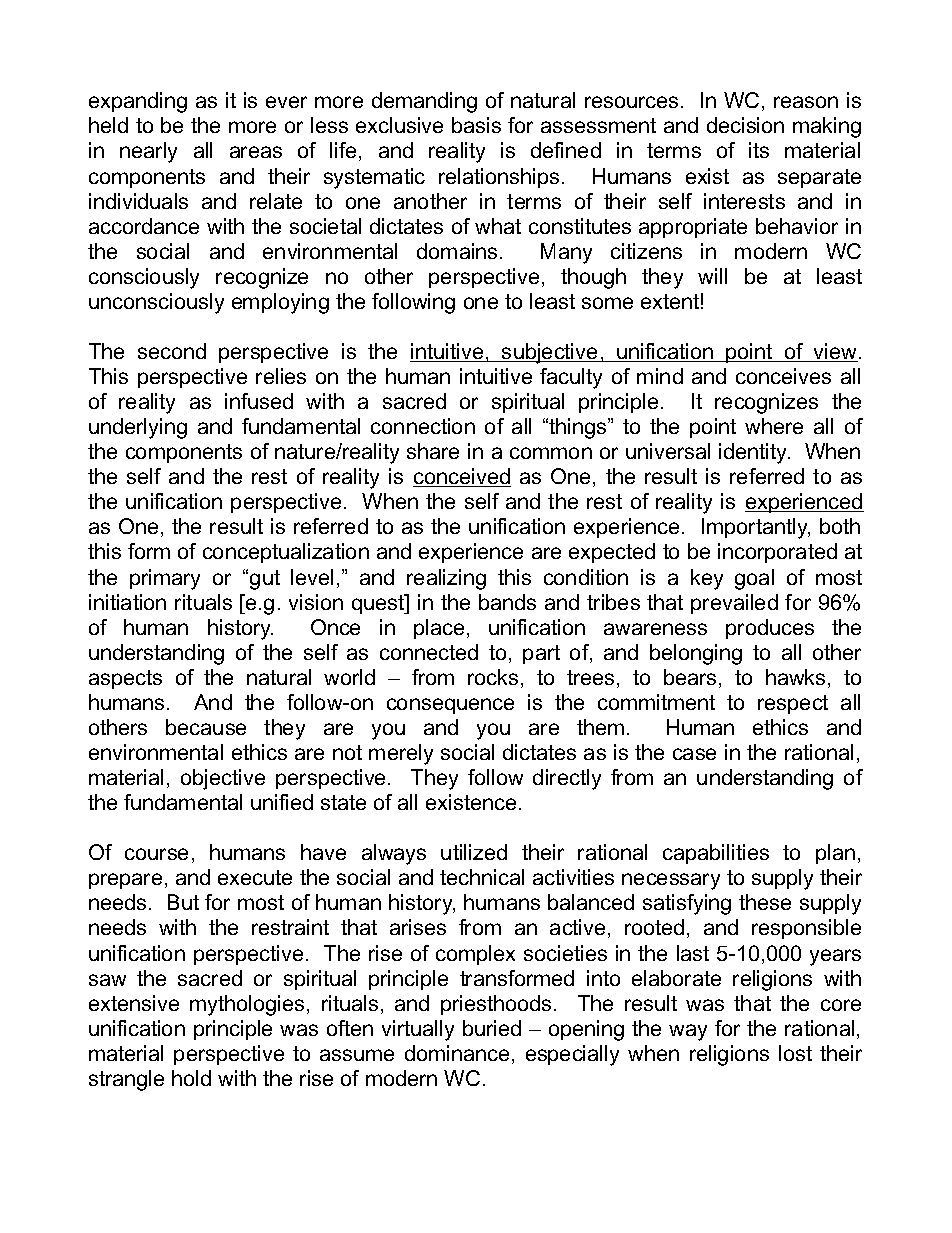 The height and width of the page is (1233, 952). Describe the element at coordinates (457, 1053) in the page. I see `dominance` at that location.
